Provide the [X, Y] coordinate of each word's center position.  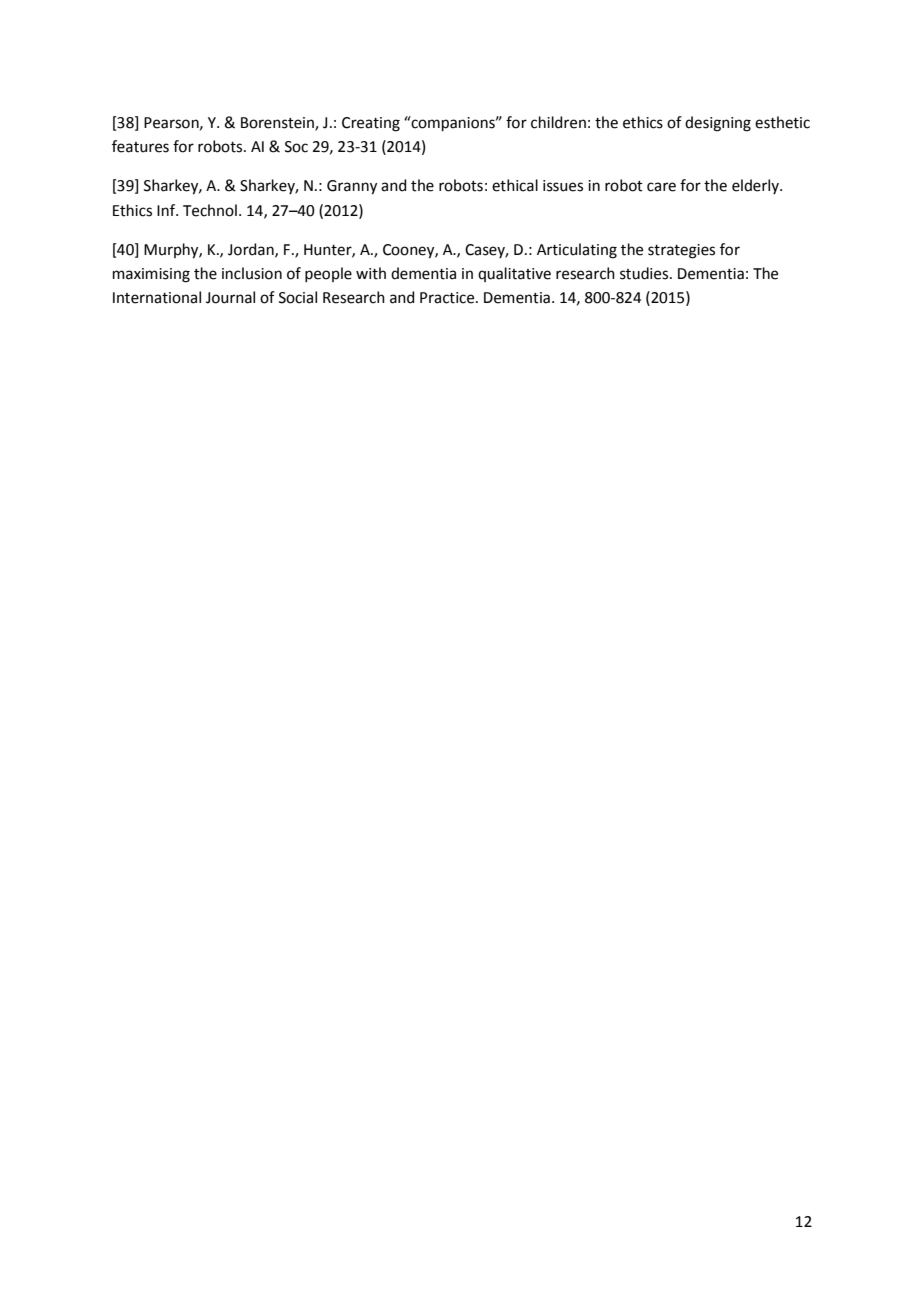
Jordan [252, 250]
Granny [352, 187]
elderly [756, 186]
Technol [210, 210]
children [558, 122]
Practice [448, 298]
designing [718, 124]
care [661, 187]
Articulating [577, 251]
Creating [371, 124]
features [140, 146]
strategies [681, 251]
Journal [230, 297]
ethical [515, 185]
